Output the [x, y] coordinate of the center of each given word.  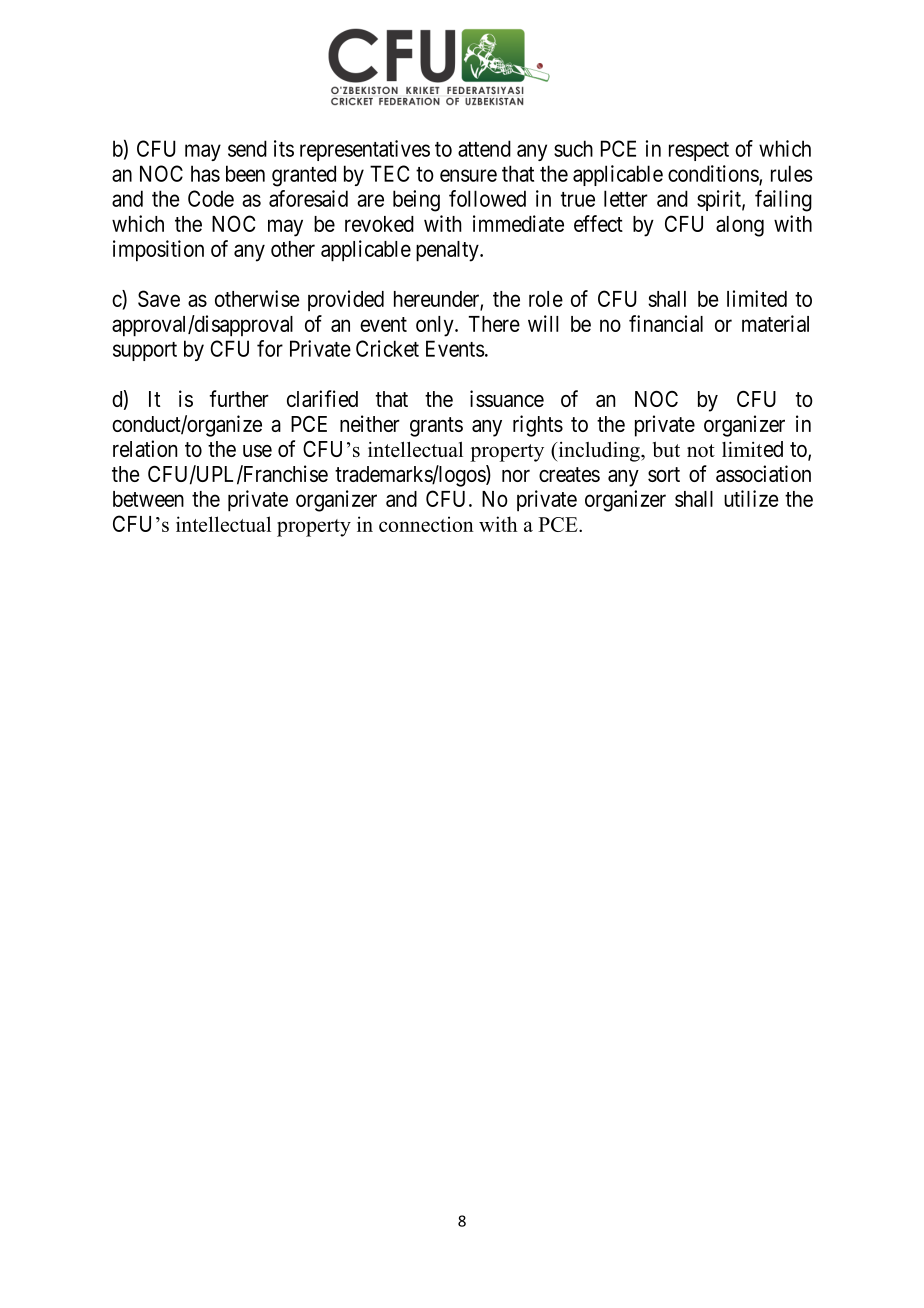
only [436, 326]
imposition [158, 251]
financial [666, 323]
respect [699, 151]
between [148, 499]
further [239, 398]
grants [436, 427]
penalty [448, 251]
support [145, 351]
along [740, 226]
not [701, 450]
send [247, 148]
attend [484, 148]
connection [426, 524]
